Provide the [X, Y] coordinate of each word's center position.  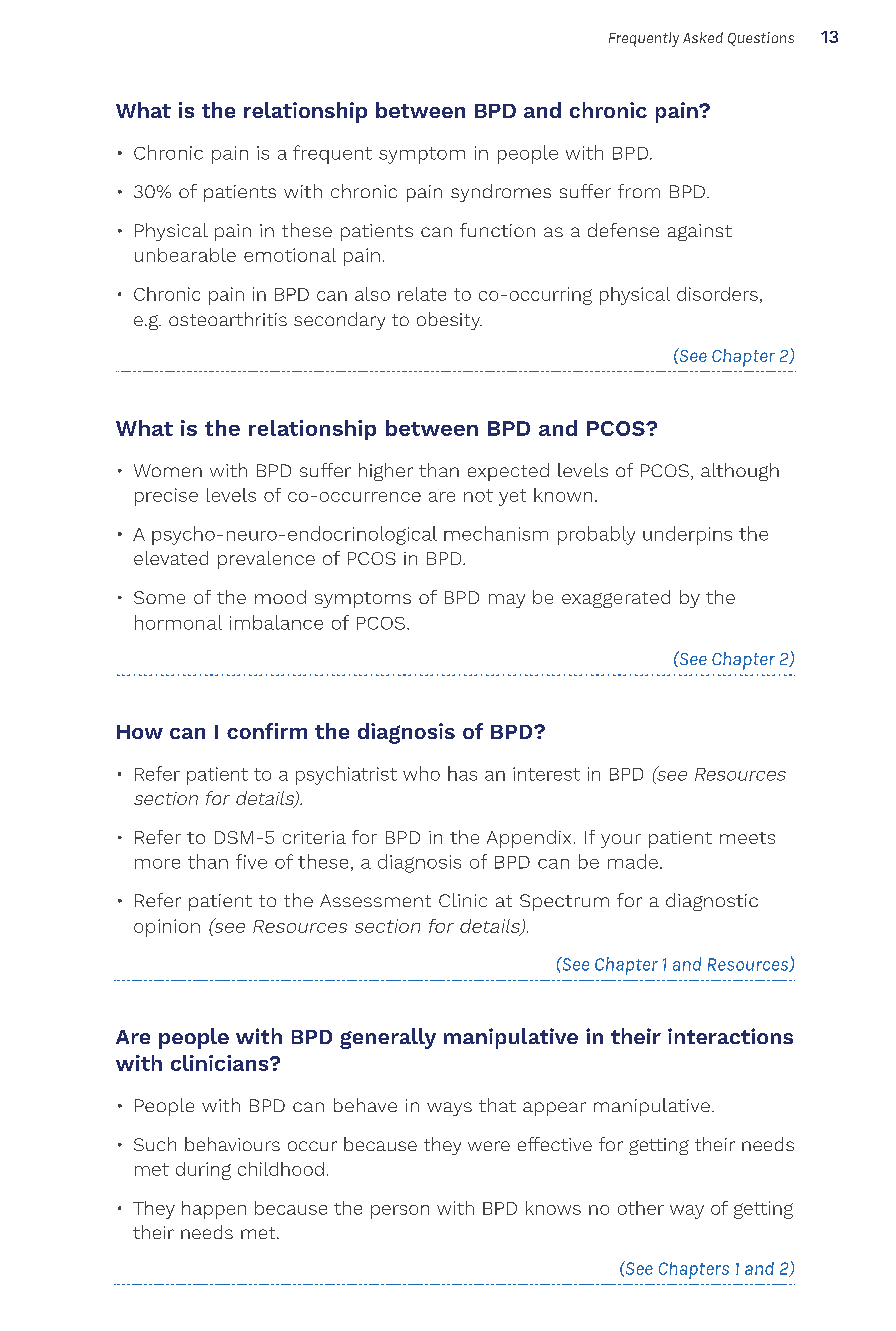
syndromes [501, 193]
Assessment [375, 900]
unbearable [185, 255]
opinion [167, 928]
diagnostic [712, 902]
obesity [449, 321]
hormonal [178, 622]
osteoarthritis [228, 319]
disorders [717, 294]
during [203, 1171]
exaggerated [616, 599]
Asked [703, 37]
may [507, 601]
